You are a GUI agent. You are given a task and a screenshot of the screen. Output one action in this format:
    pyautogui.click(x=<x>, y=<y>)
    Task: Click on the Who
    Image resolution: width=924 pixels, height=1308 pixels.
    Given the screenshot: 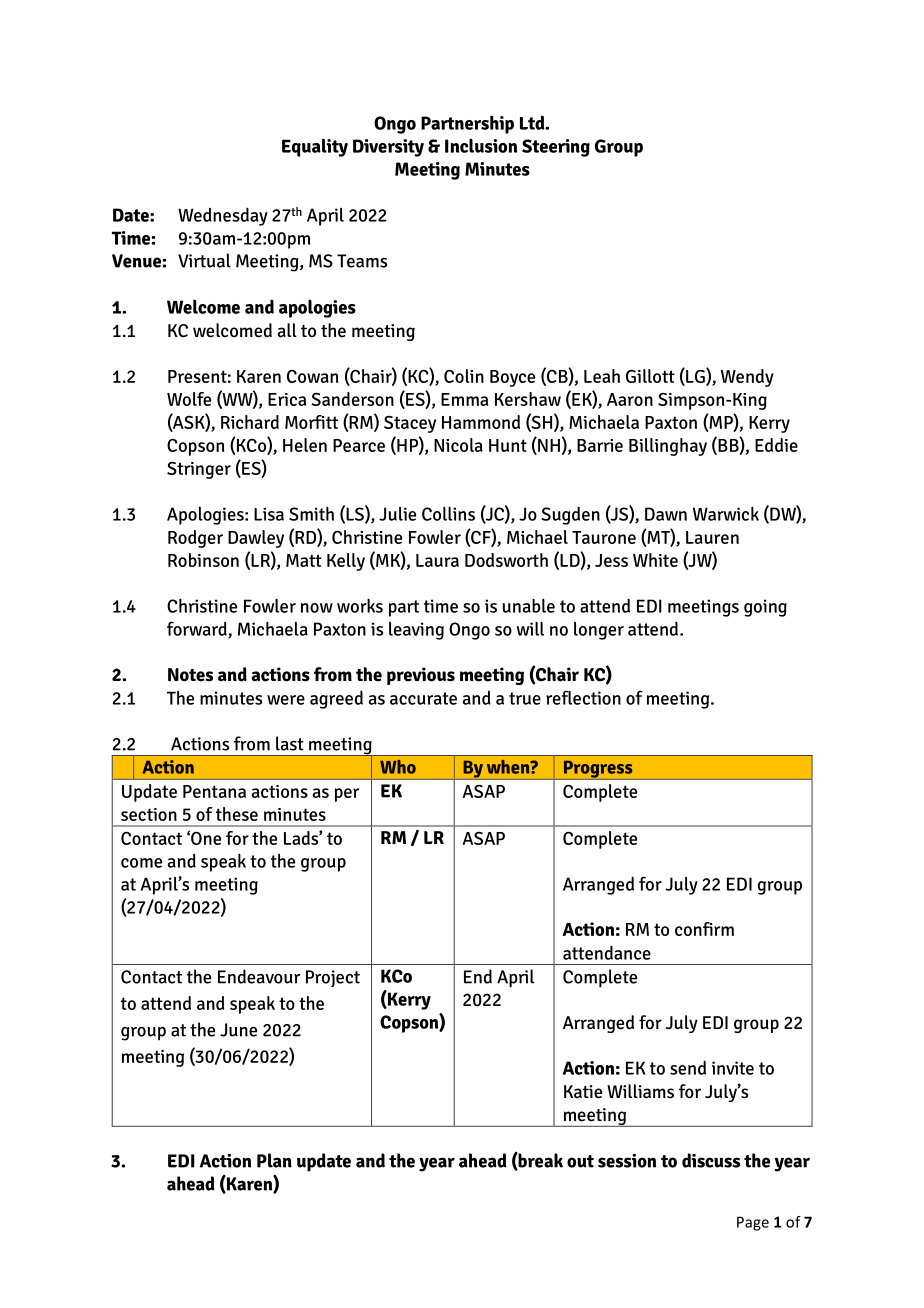 What is the action you would take?
    pyautogui.click(x=398, y=767)
